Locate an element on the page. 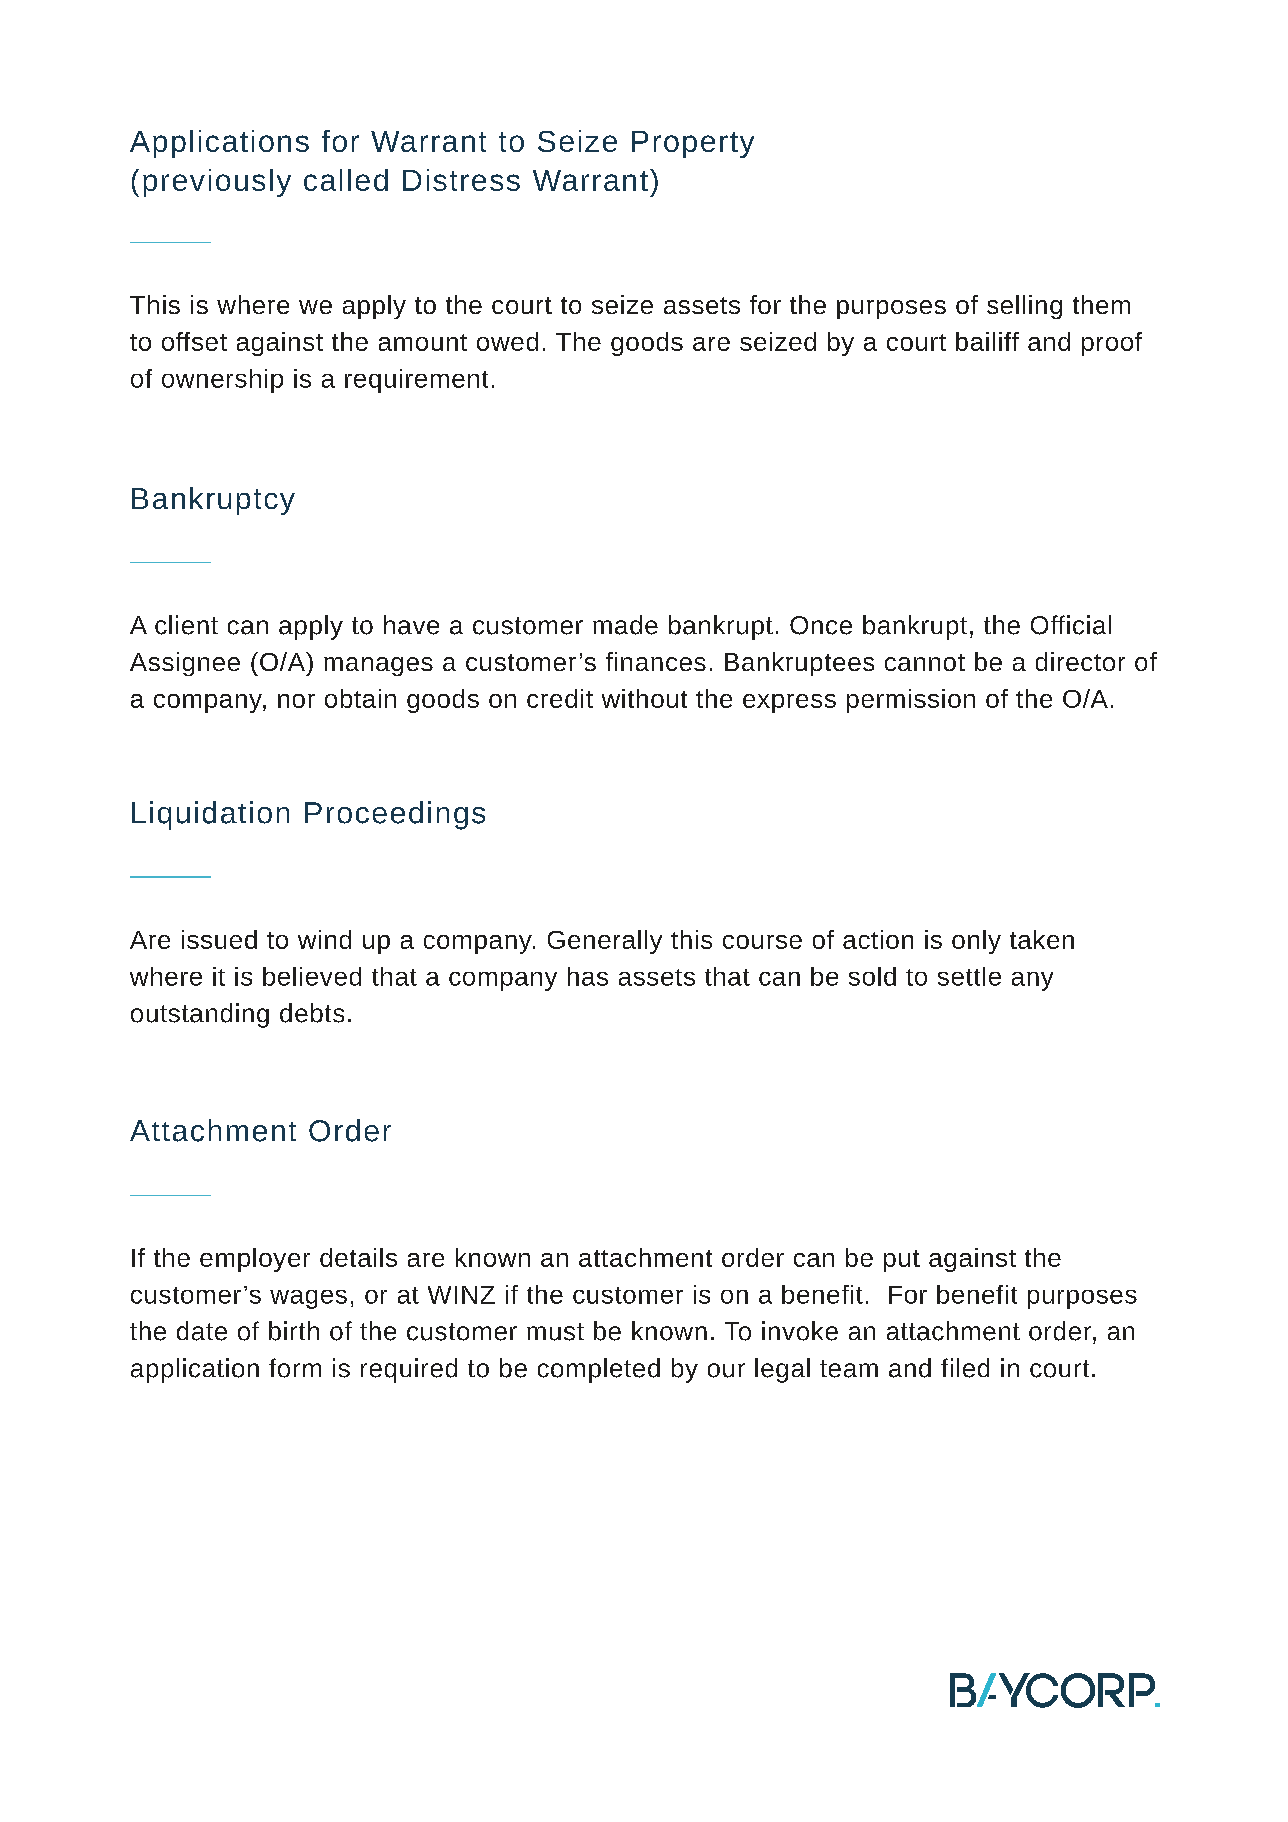  birth is located at coordinates (294, 1331).
